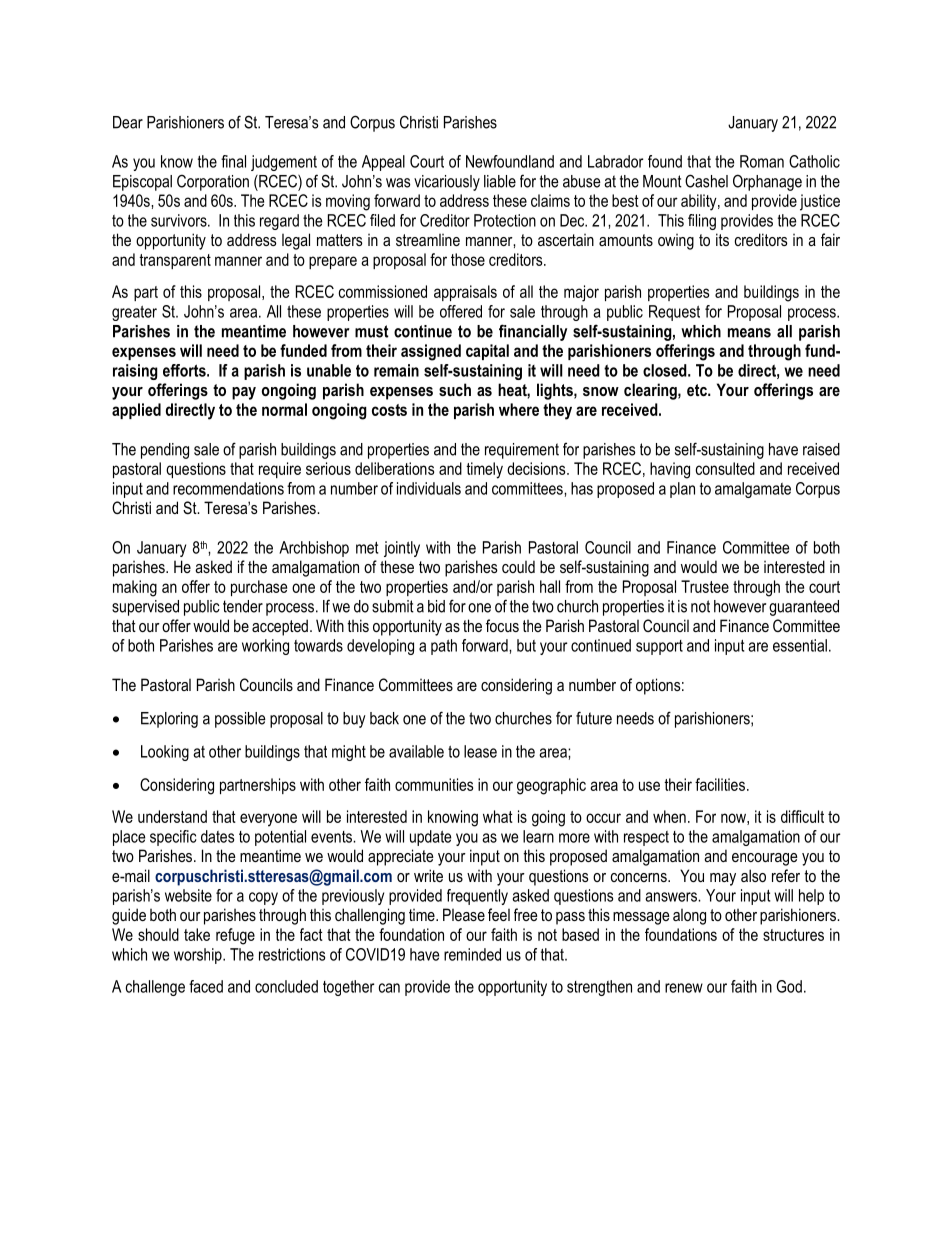 This document has width=952, height=1233. I want to click on final, so click(233, 161).
